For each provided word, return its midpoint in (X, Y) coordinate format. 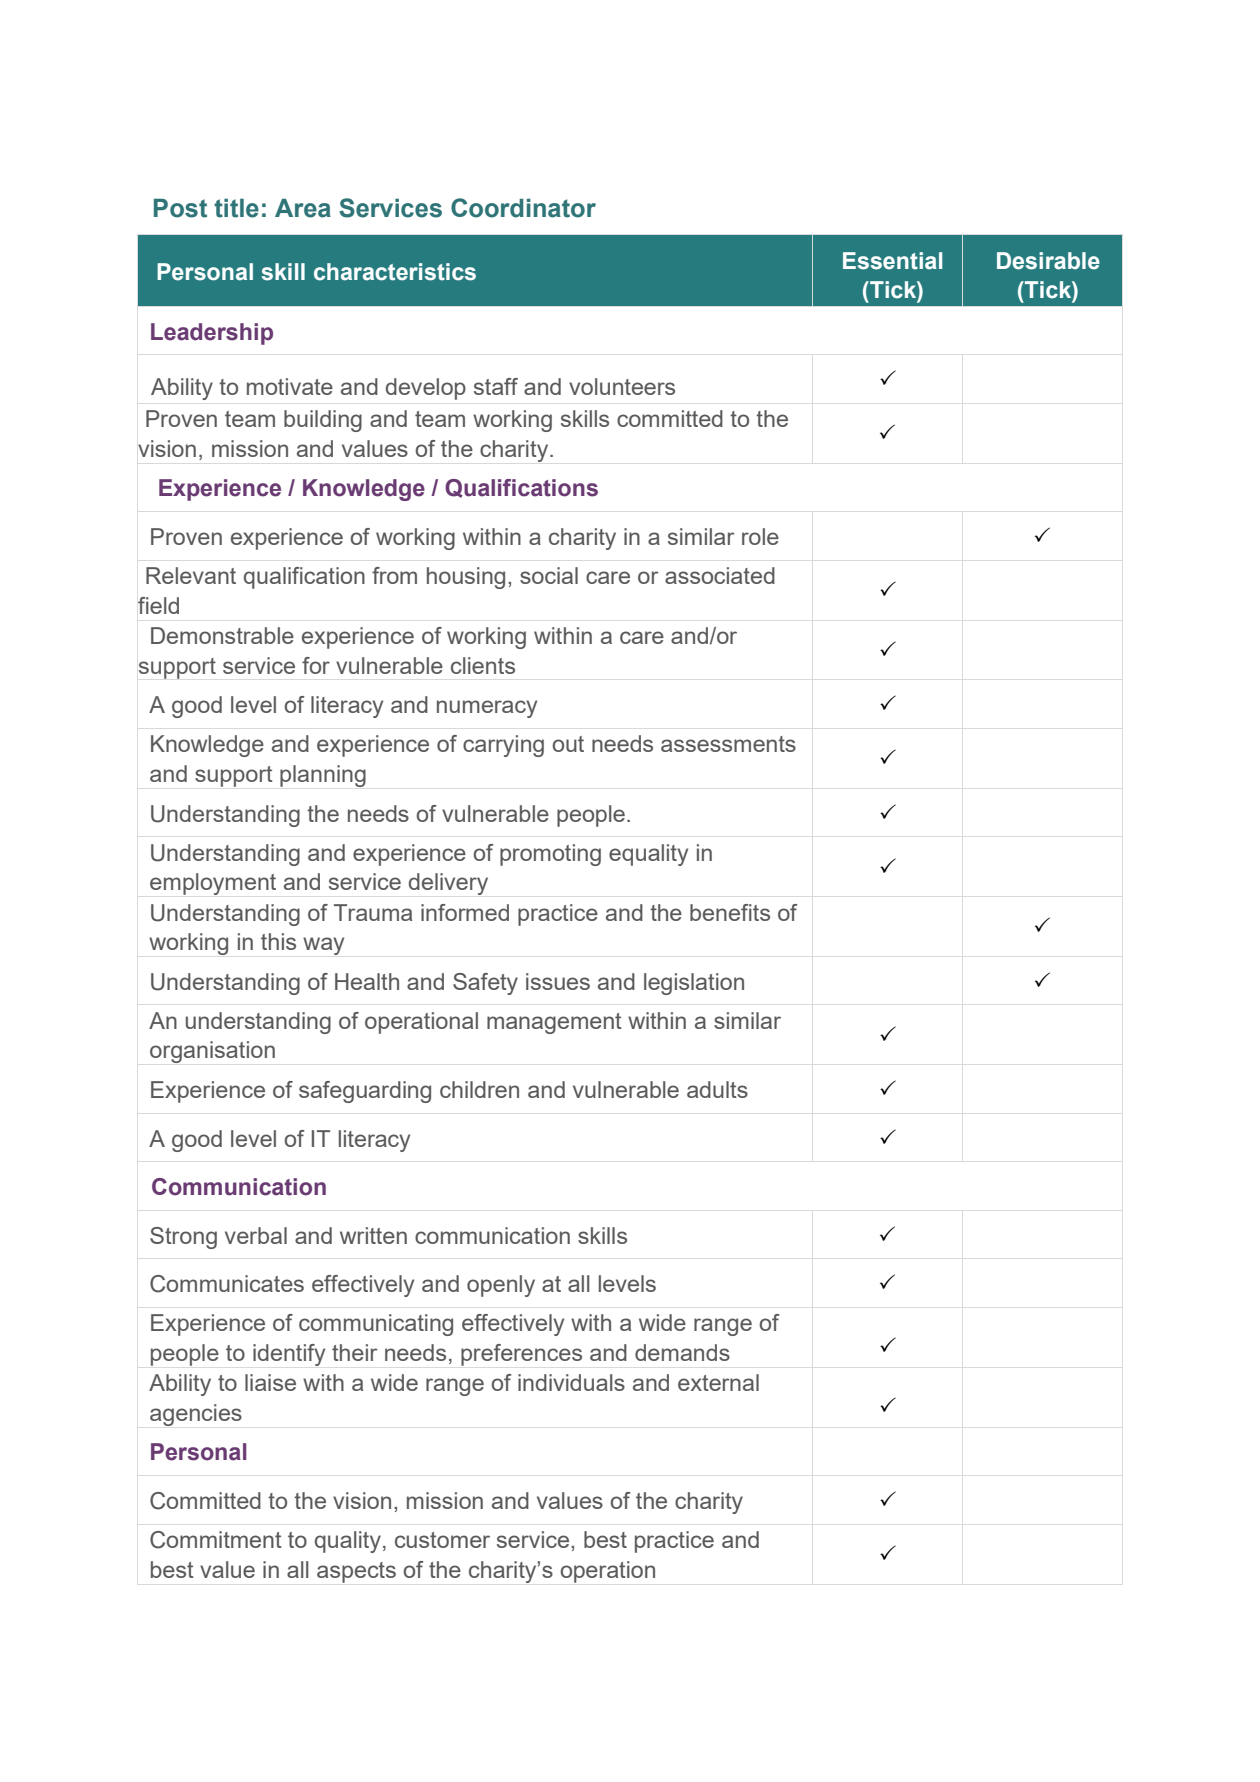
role (760, 536)
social (549, 575)
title (236, 208)
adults (717, 1089)
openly (501, 1286)
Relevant (191, 575)
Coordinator (523, 208)
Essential (892, 261)
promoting (550, 855)
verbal (256, 1235)
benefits (730, 912)
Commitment (216, 1540)
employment (213, 884)
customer (442, 1540)
